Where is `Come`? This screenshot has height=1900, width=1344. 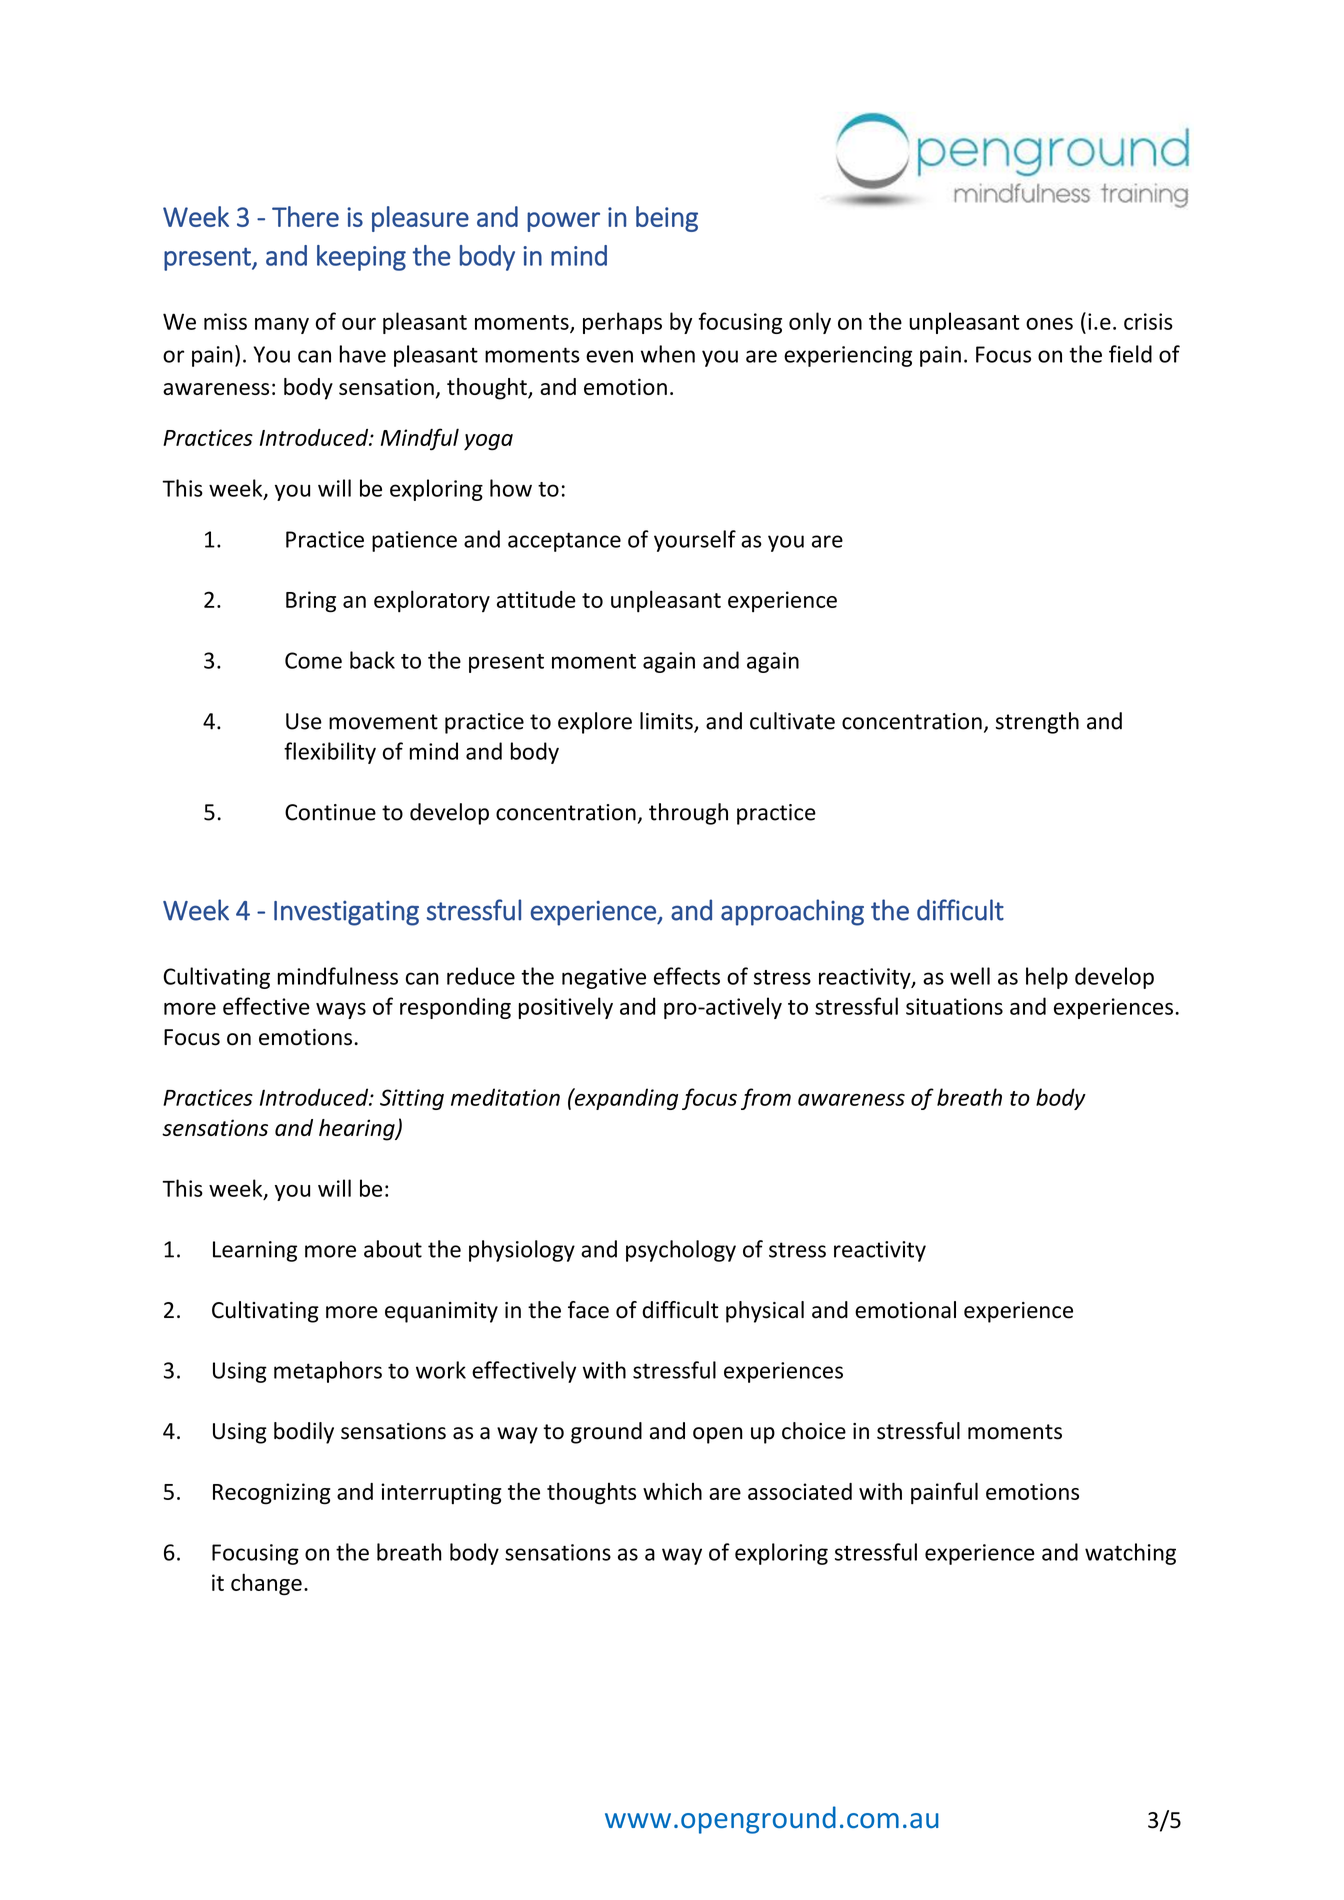
Come is located at coordinates (313, 660).
